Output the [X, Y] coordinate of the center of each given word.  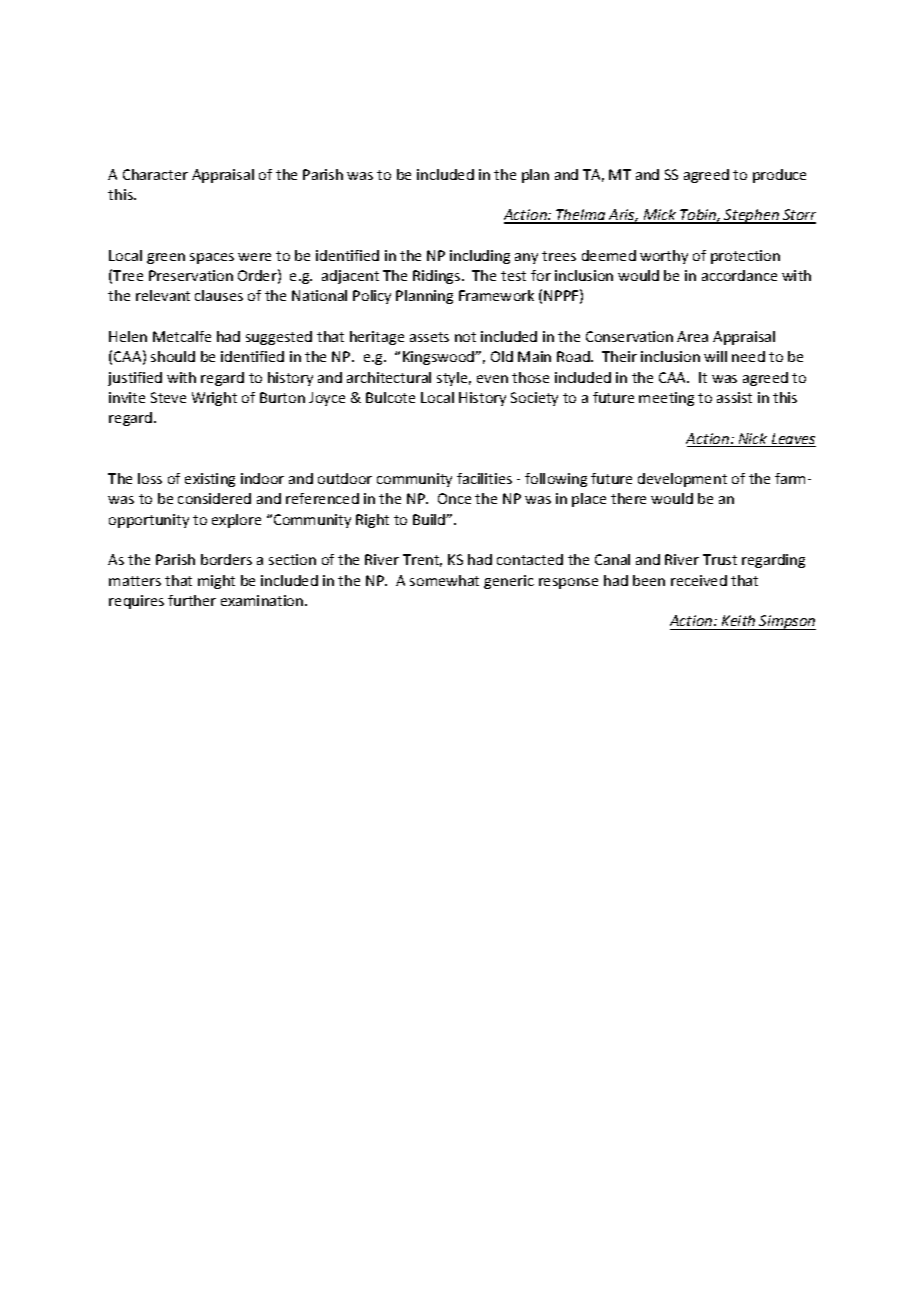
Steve [168, 397]
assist [734, 397]
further [192, 600]
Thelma [581, 216]
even [492, 379]
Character [155, 174]
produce [779, 176]
